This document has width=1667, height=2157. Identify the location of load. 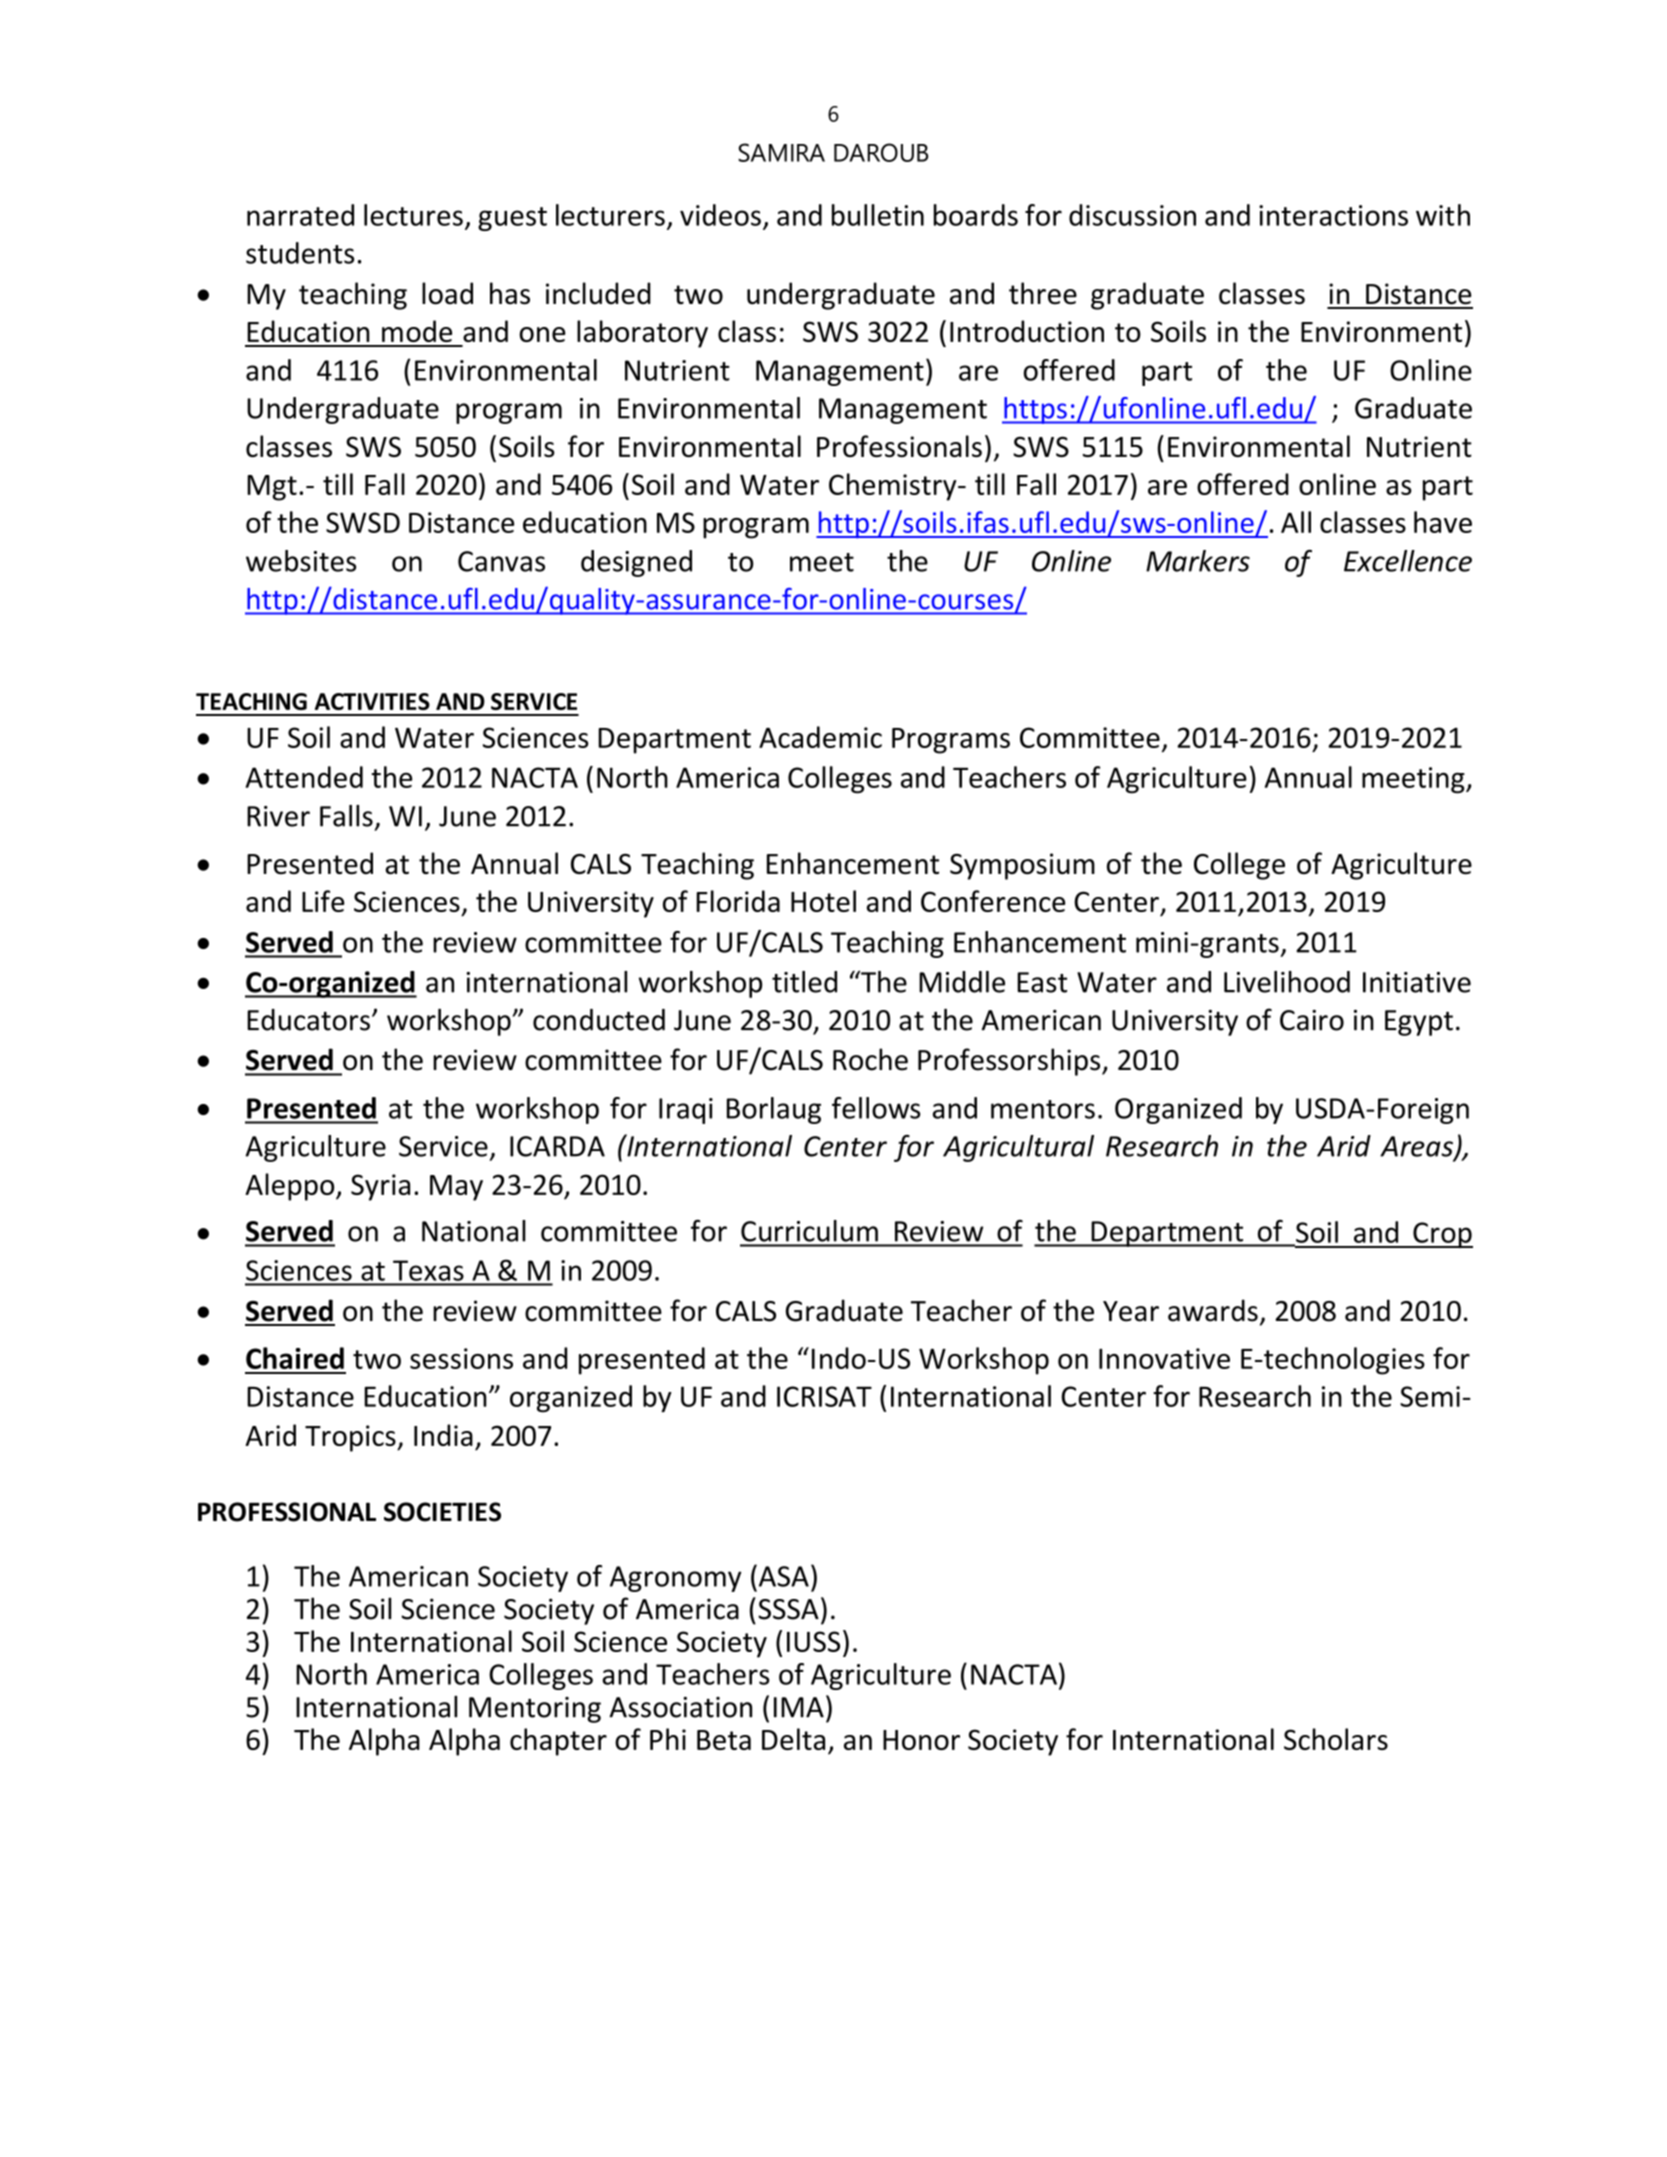
(447, 293).
